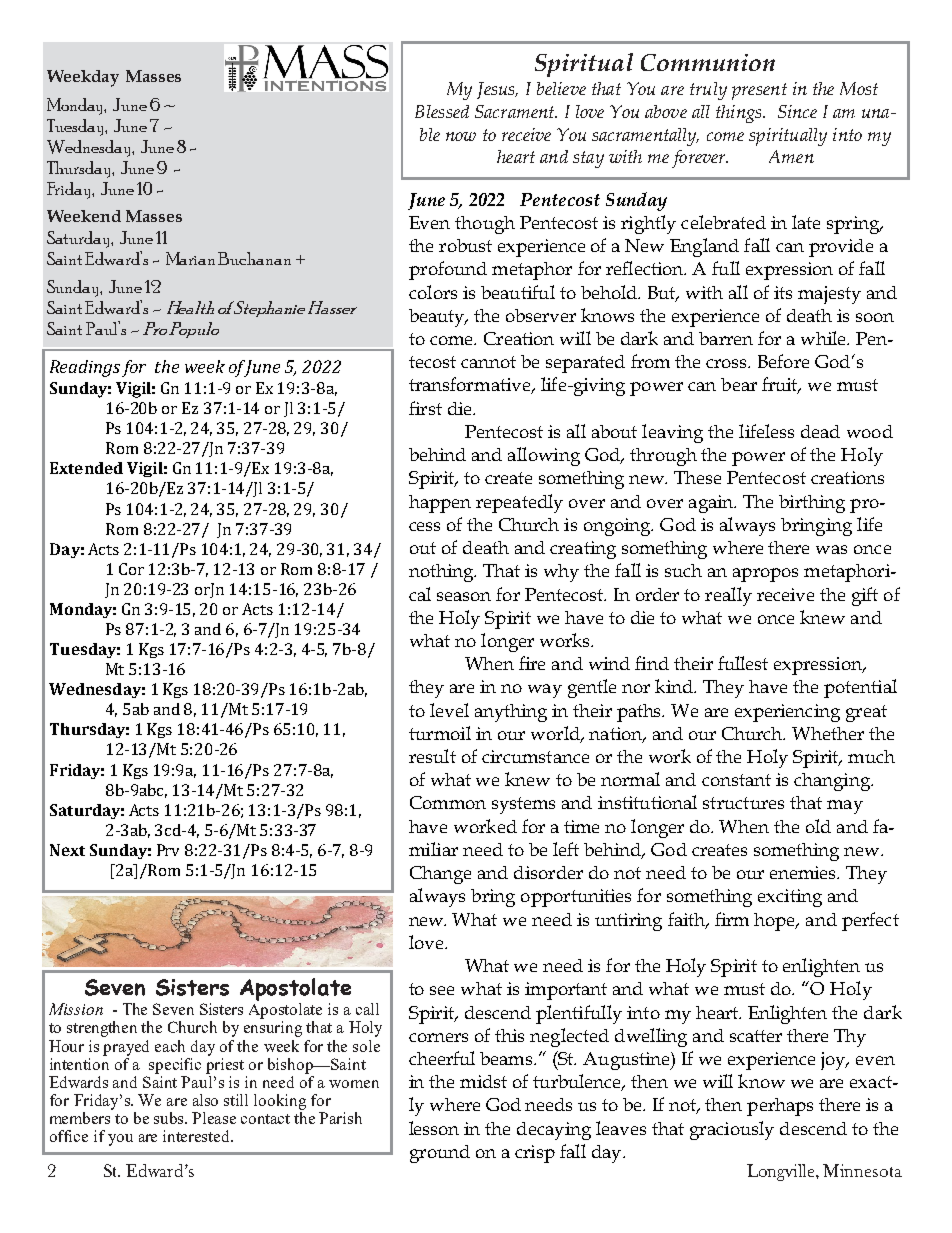 The height and width of the screenshot is (1233, 952). What do you see at coordinates (759, 91) in the screenshot?
I see `present` at bounding box center [759, 91].
